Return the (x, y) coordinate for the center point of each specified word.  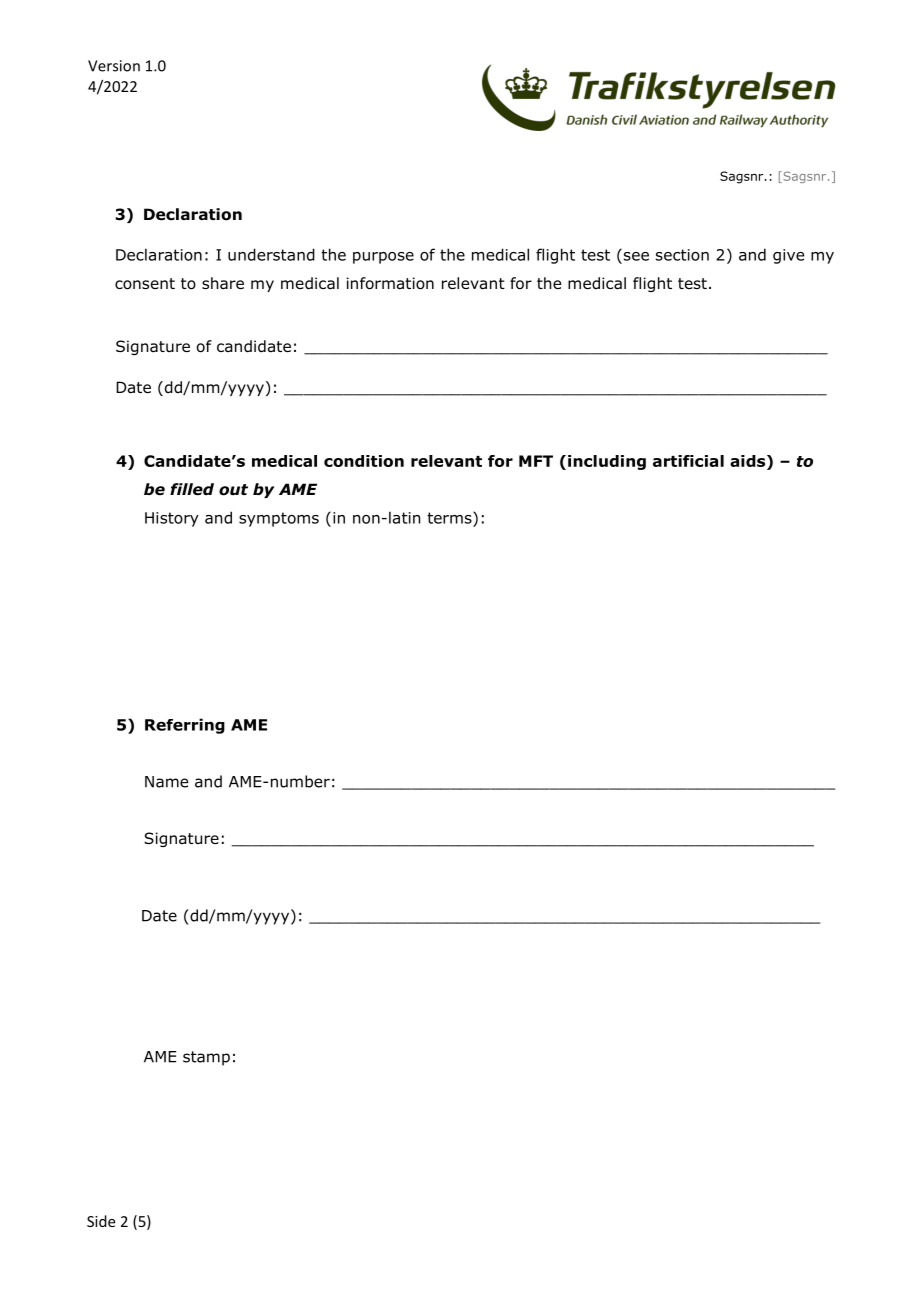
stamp (206, 1058)
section (682, 255)
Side (101, 1221)
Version (114, 66)
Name (166, 782)
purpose (383, 258)
